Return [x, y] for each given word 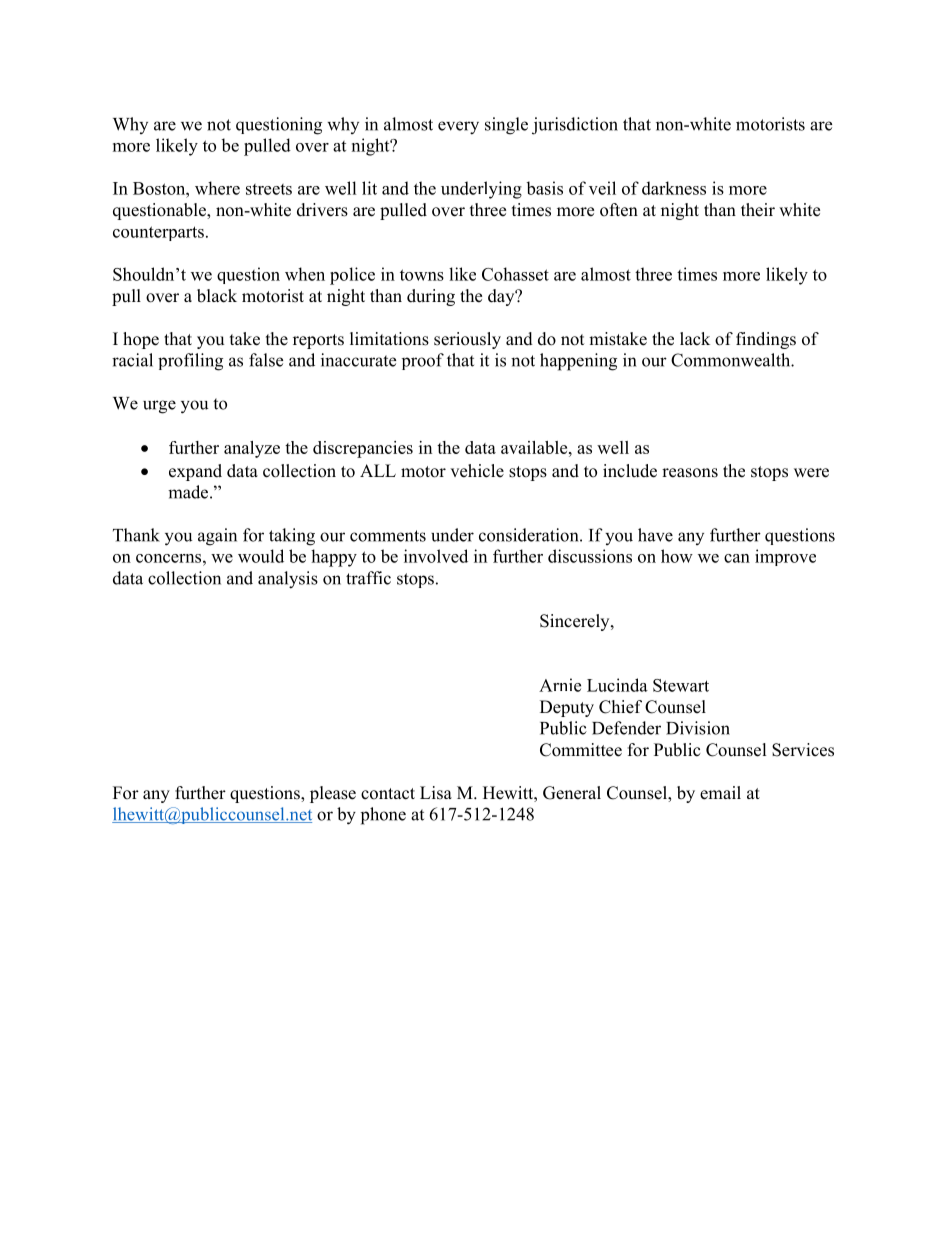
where [217, 188]
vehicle [477, 471]
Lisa [436, 793]
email [720, 793]
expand [195, 472]
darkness [674, 188]
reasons [690, 473]
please [333, 794]
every [458, 128]
